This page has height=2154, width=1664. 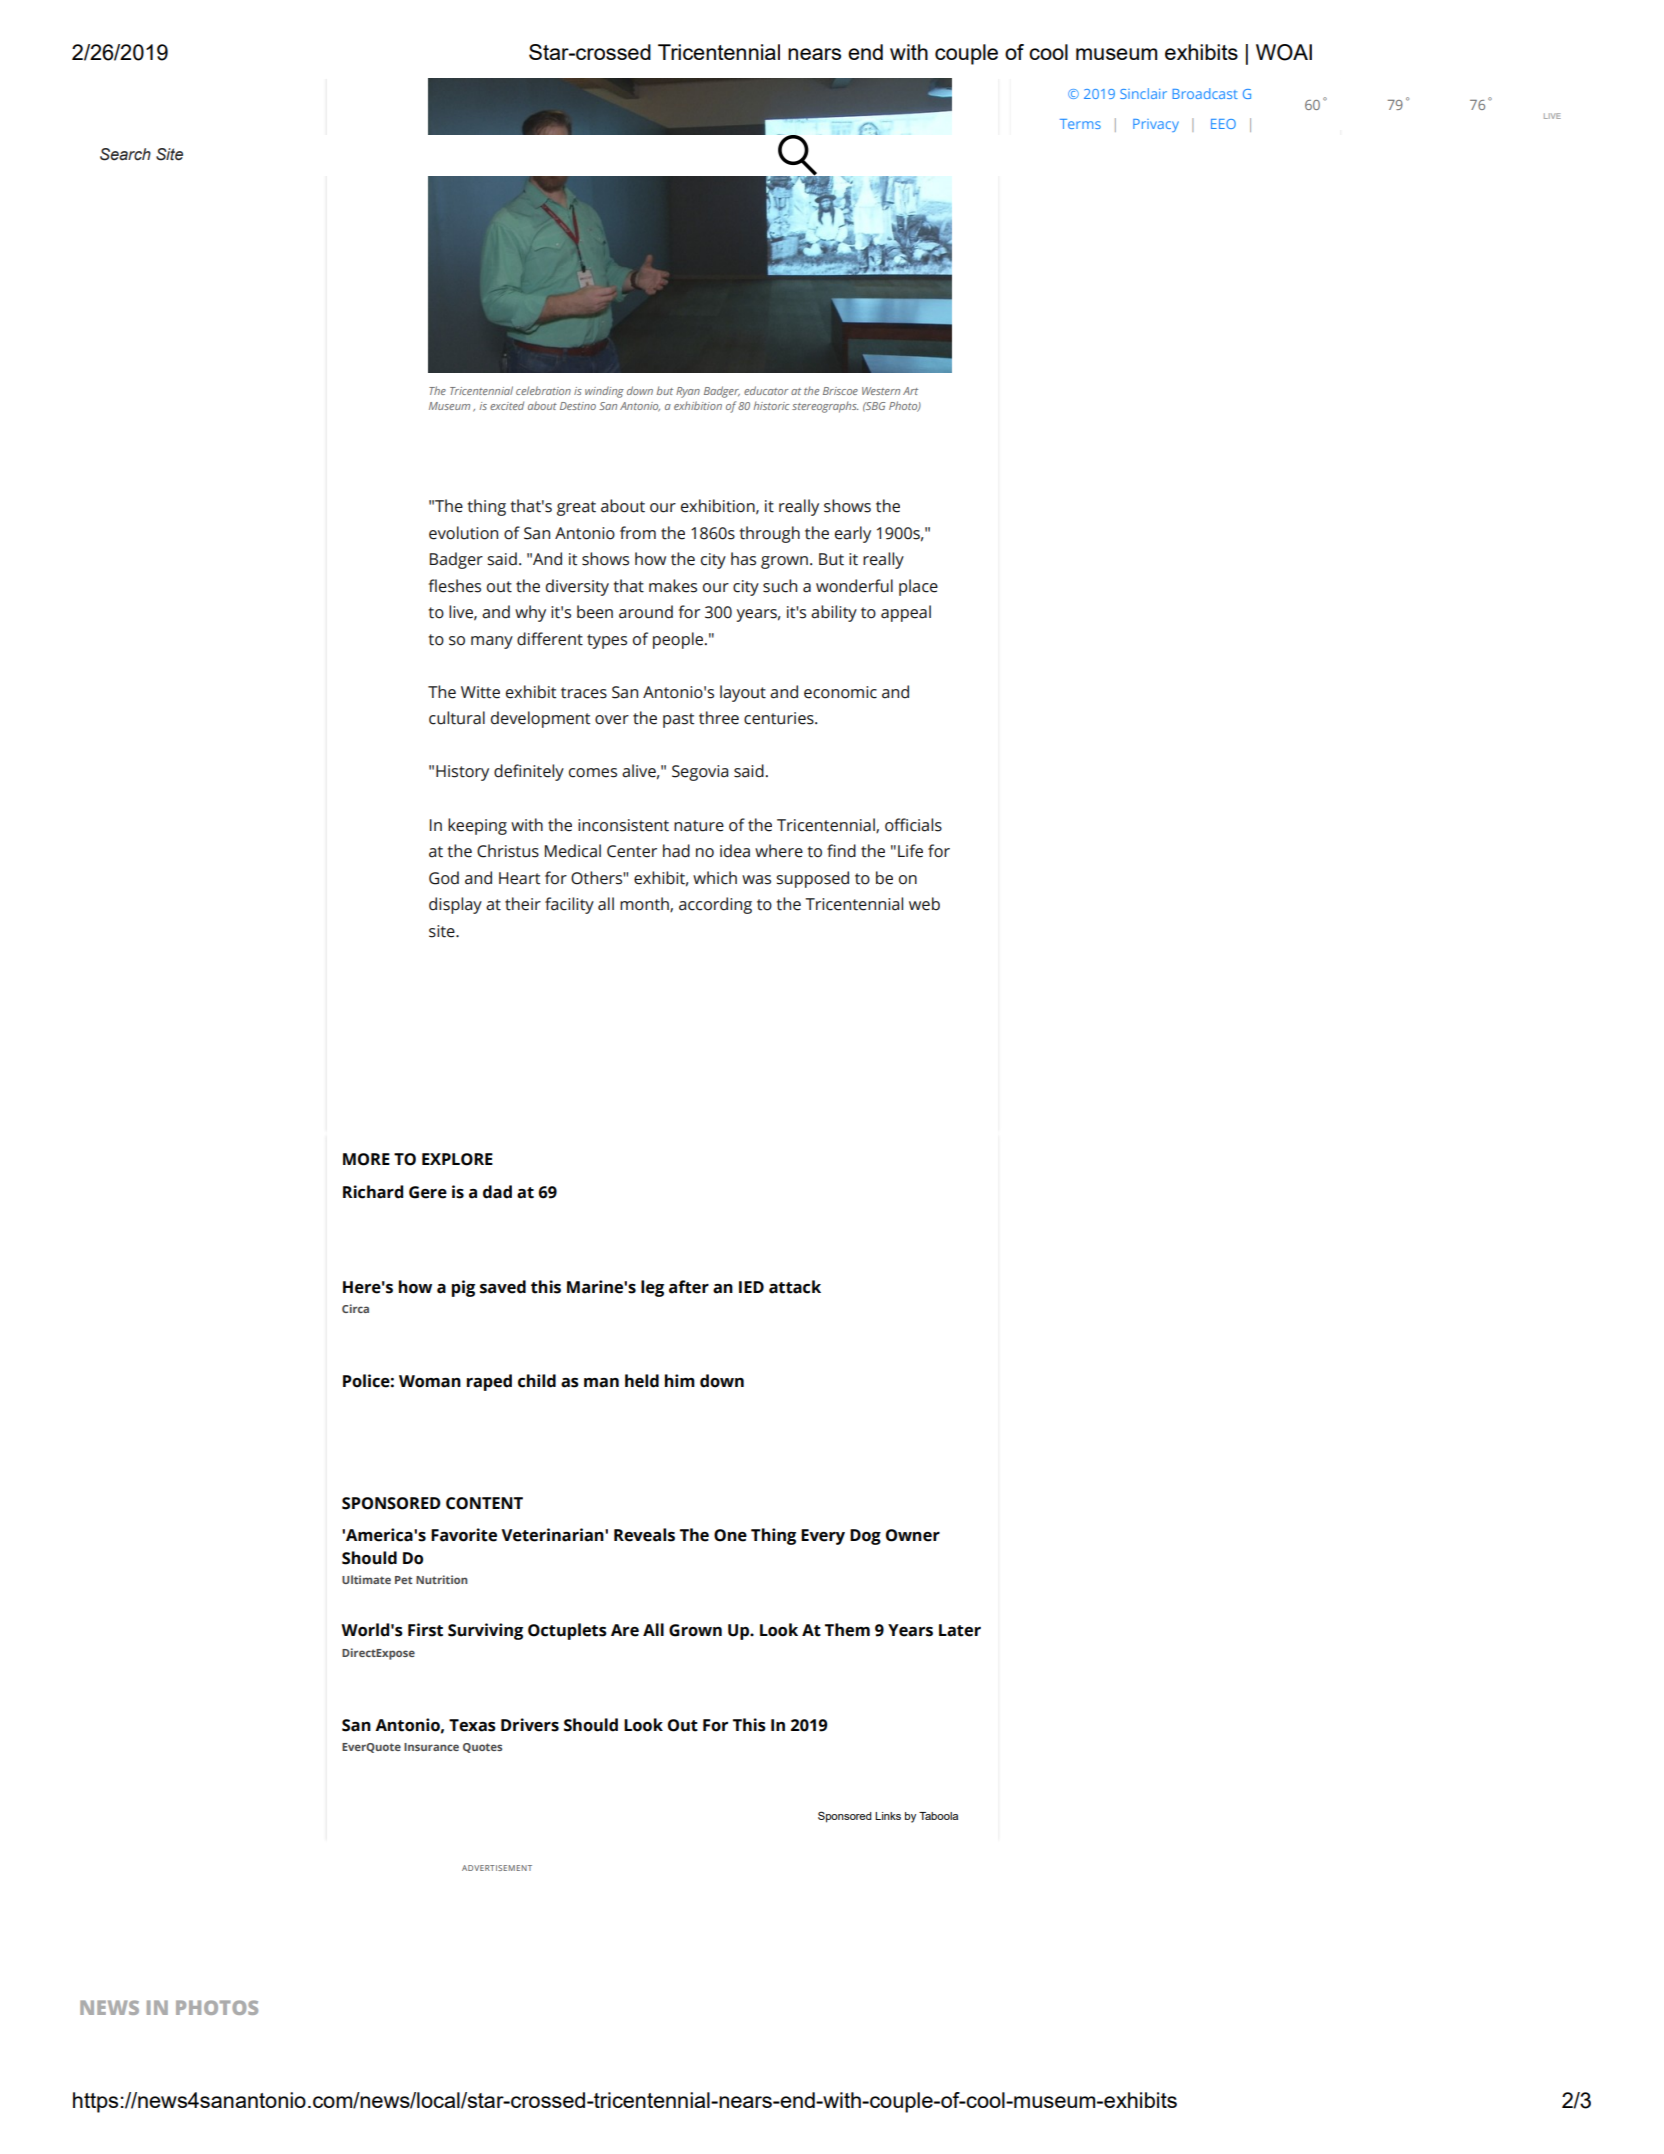 What do you see at coordinates (431, 1747) in the page?
I see `Insurance` at bounding box center [431, 1747].
